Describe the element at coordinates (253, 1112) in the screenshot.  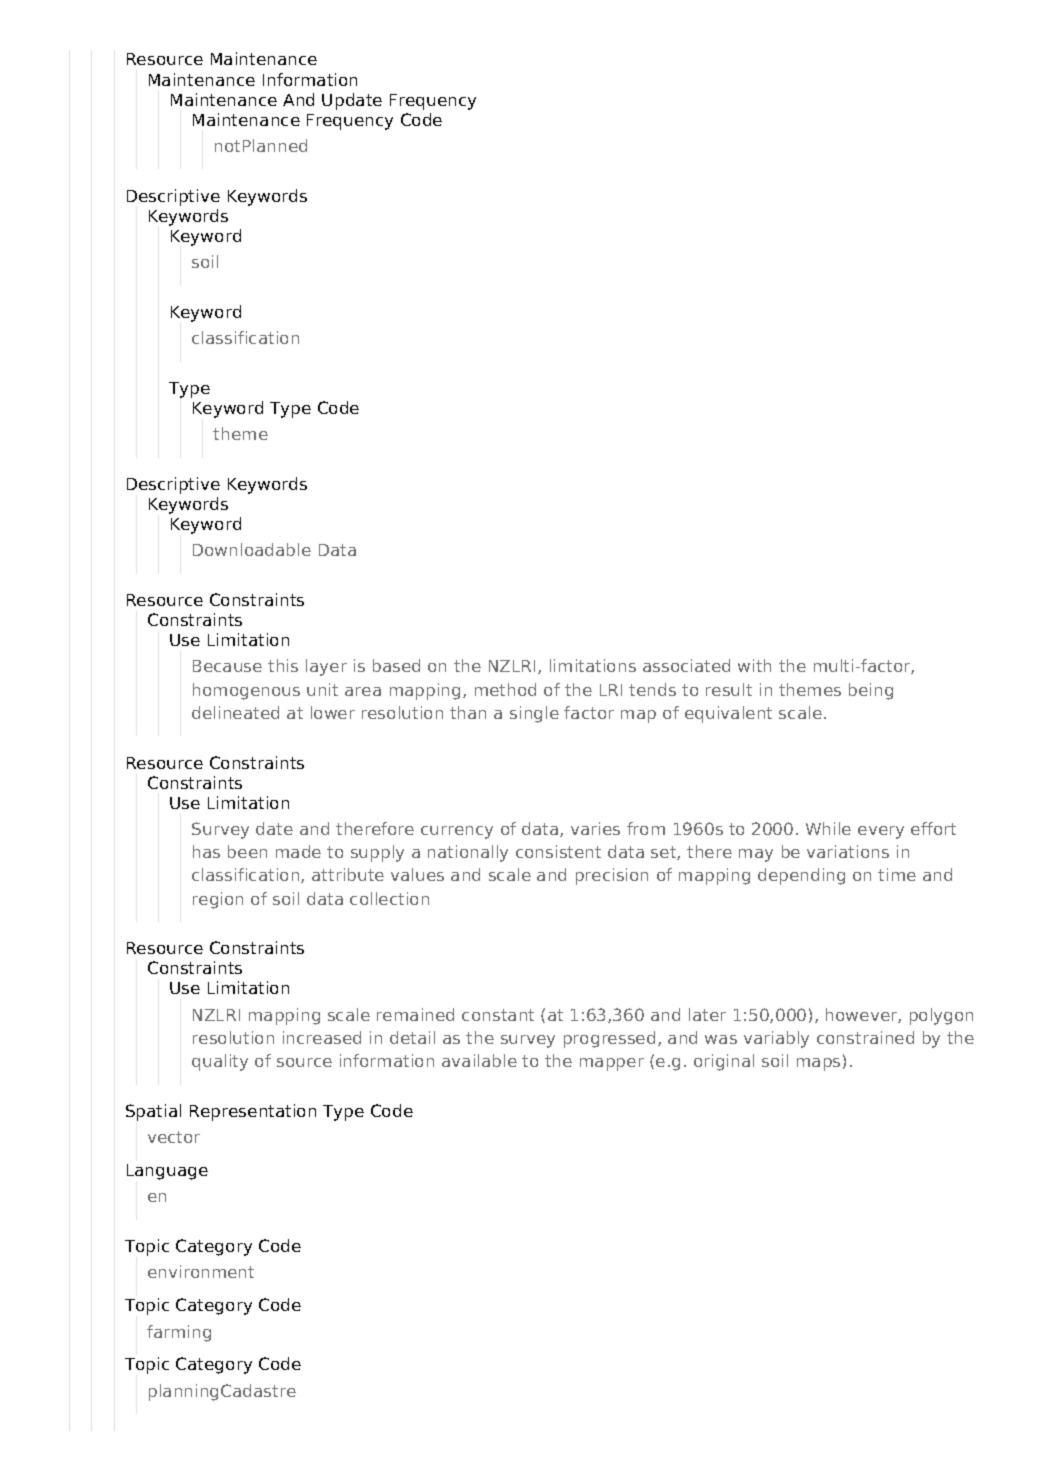
I see `Representation` at that location.
